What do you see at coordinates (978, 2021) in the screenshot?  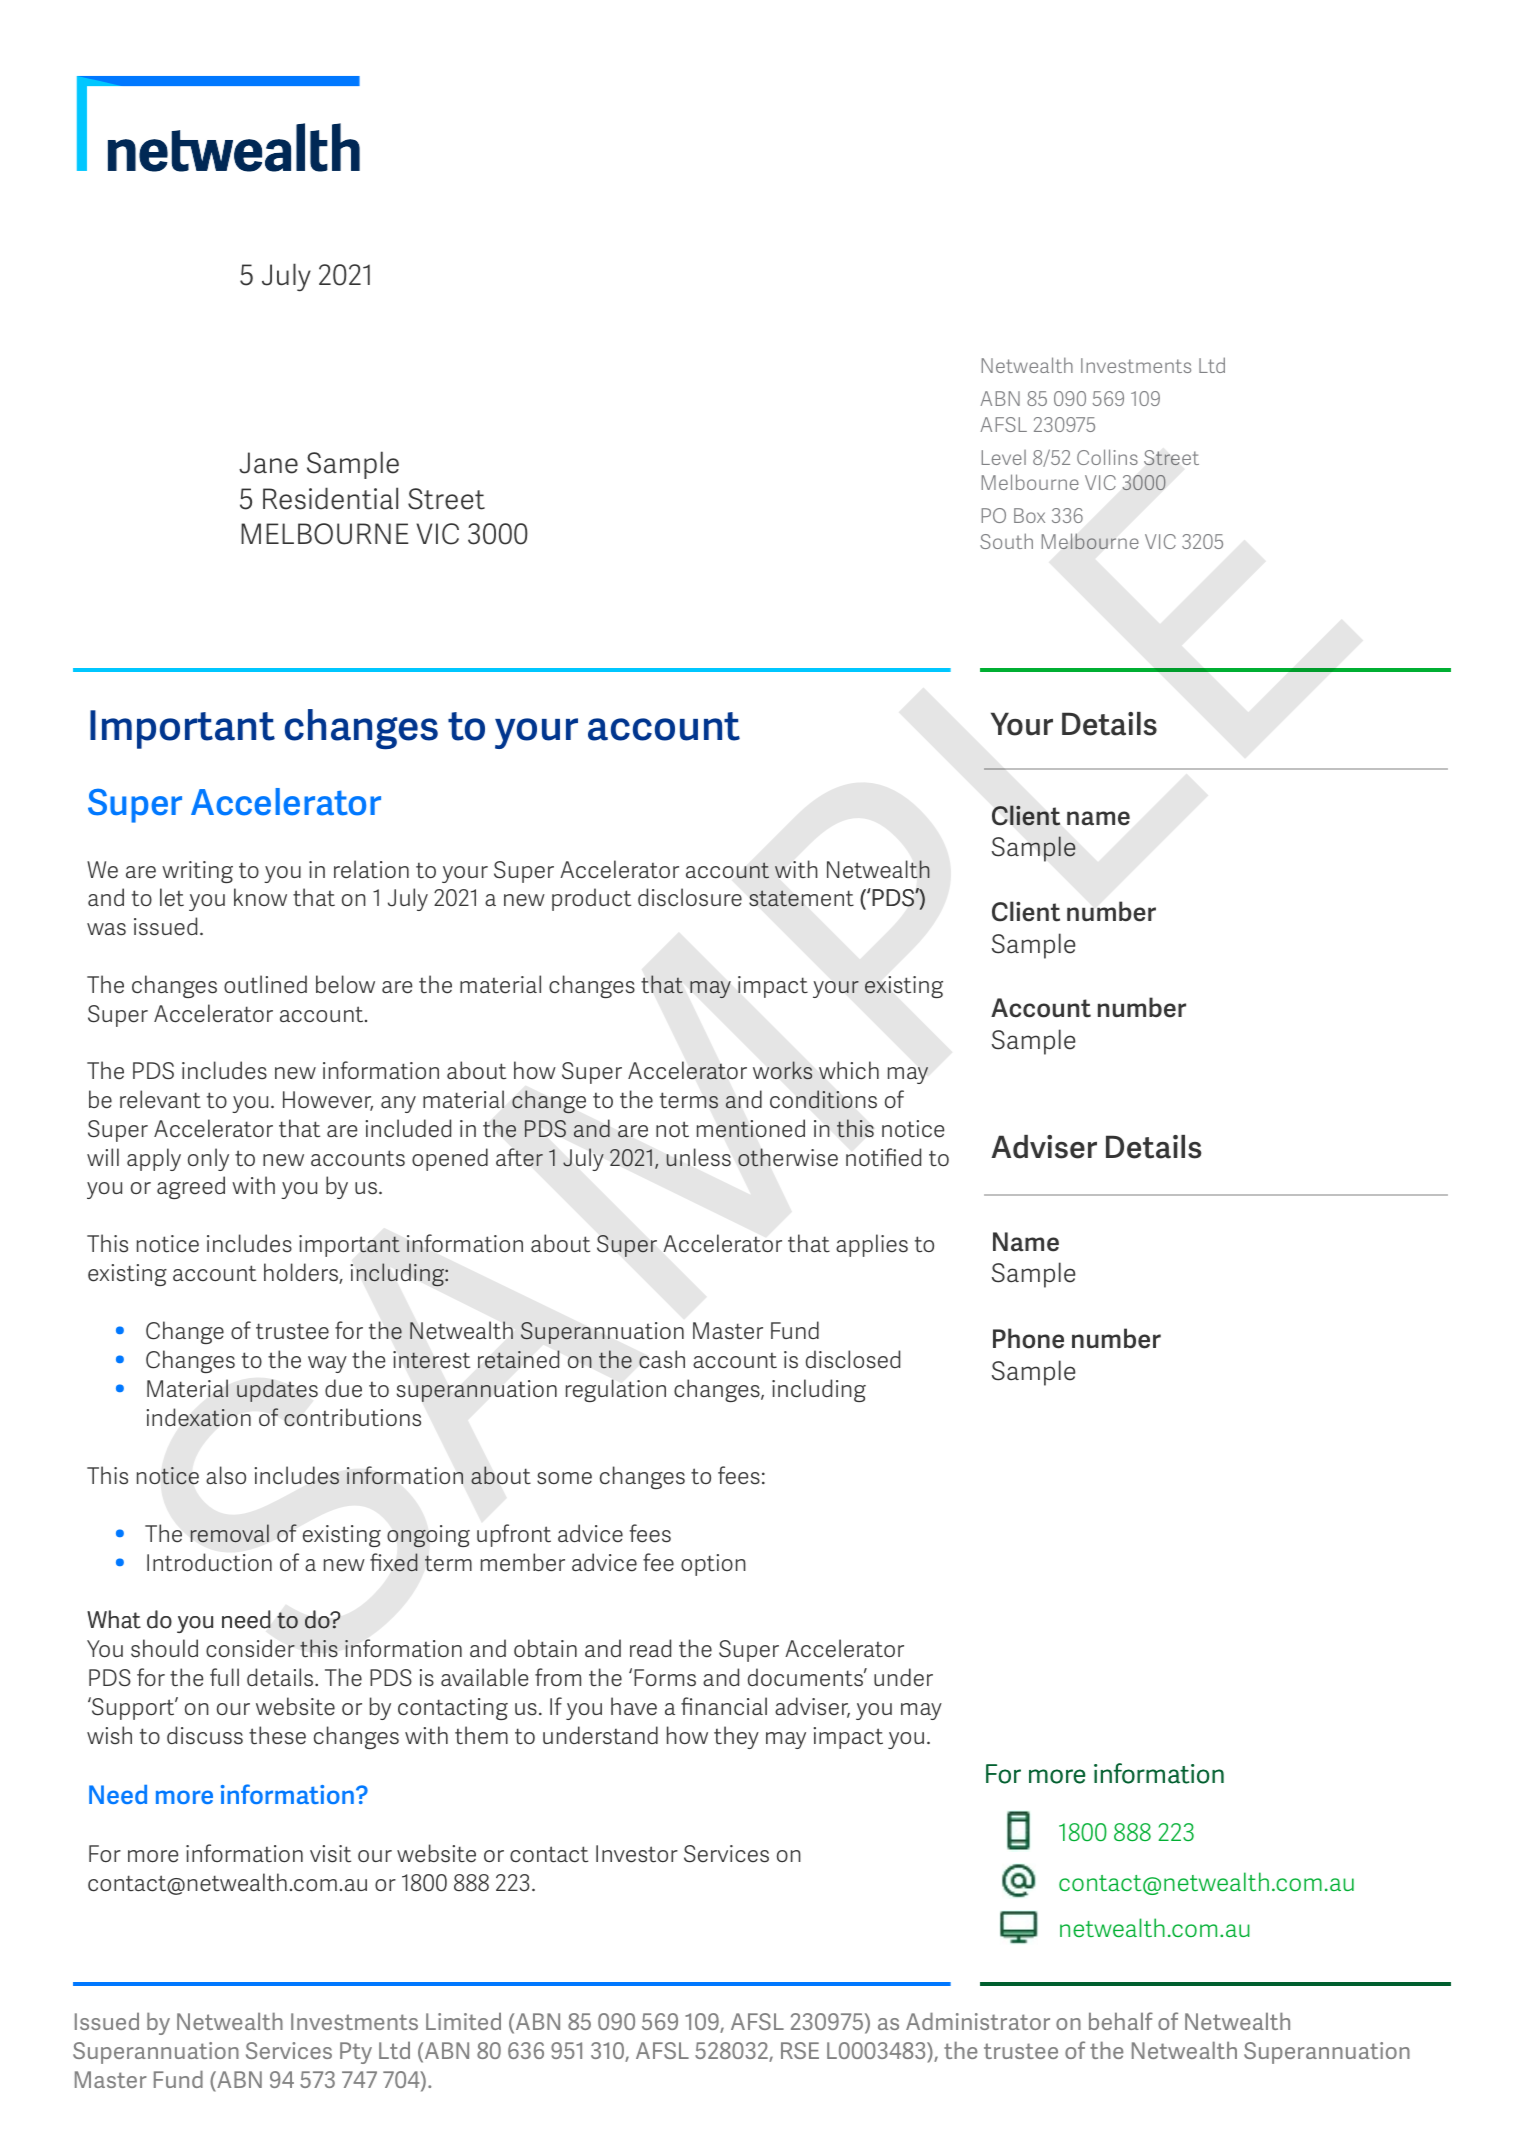 I see `Administrator` at bounding box center [978, 2021].
